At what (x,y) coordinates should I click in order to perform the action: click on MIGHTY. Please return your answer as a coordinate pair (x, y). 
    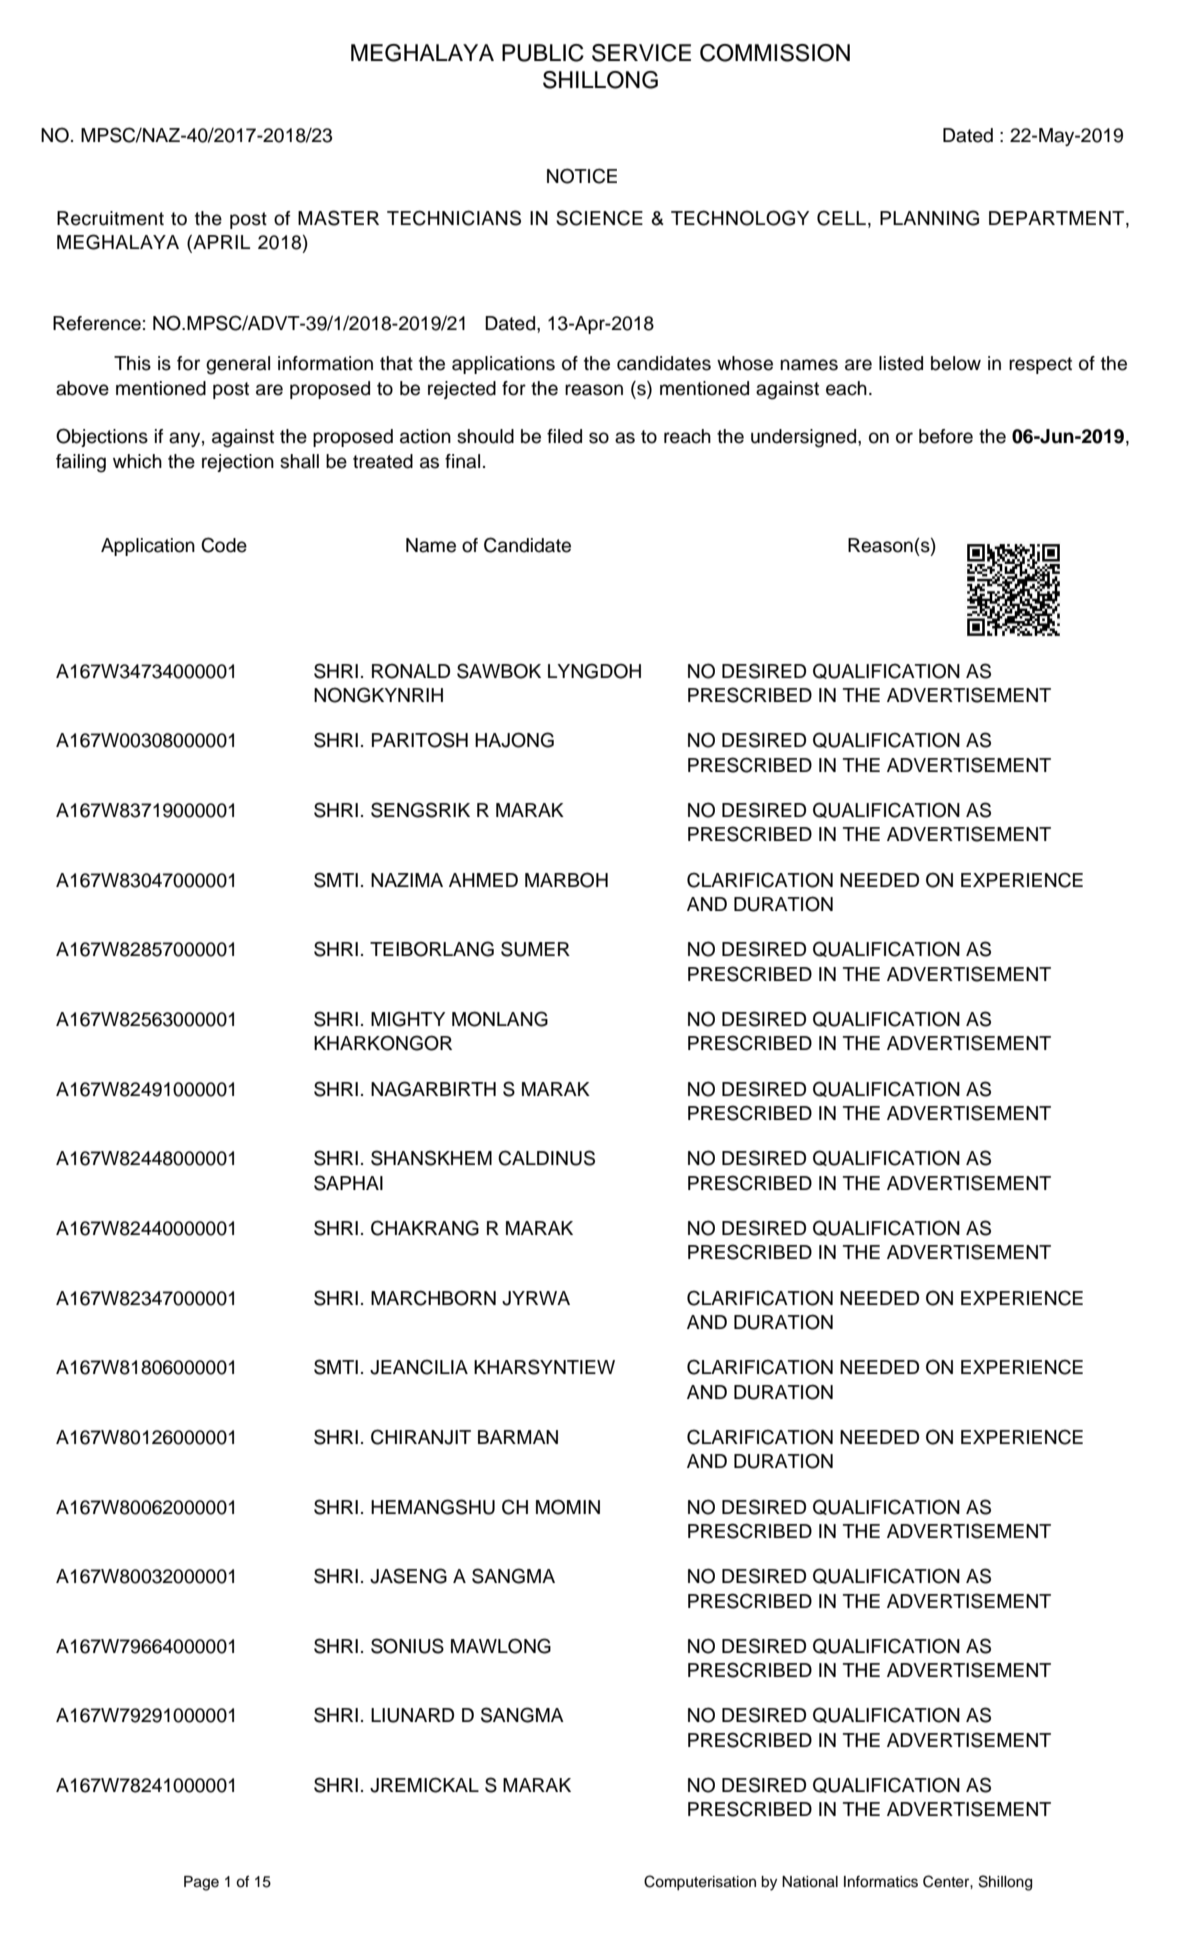
    Looking at the image, I should click on (408, 1019).
